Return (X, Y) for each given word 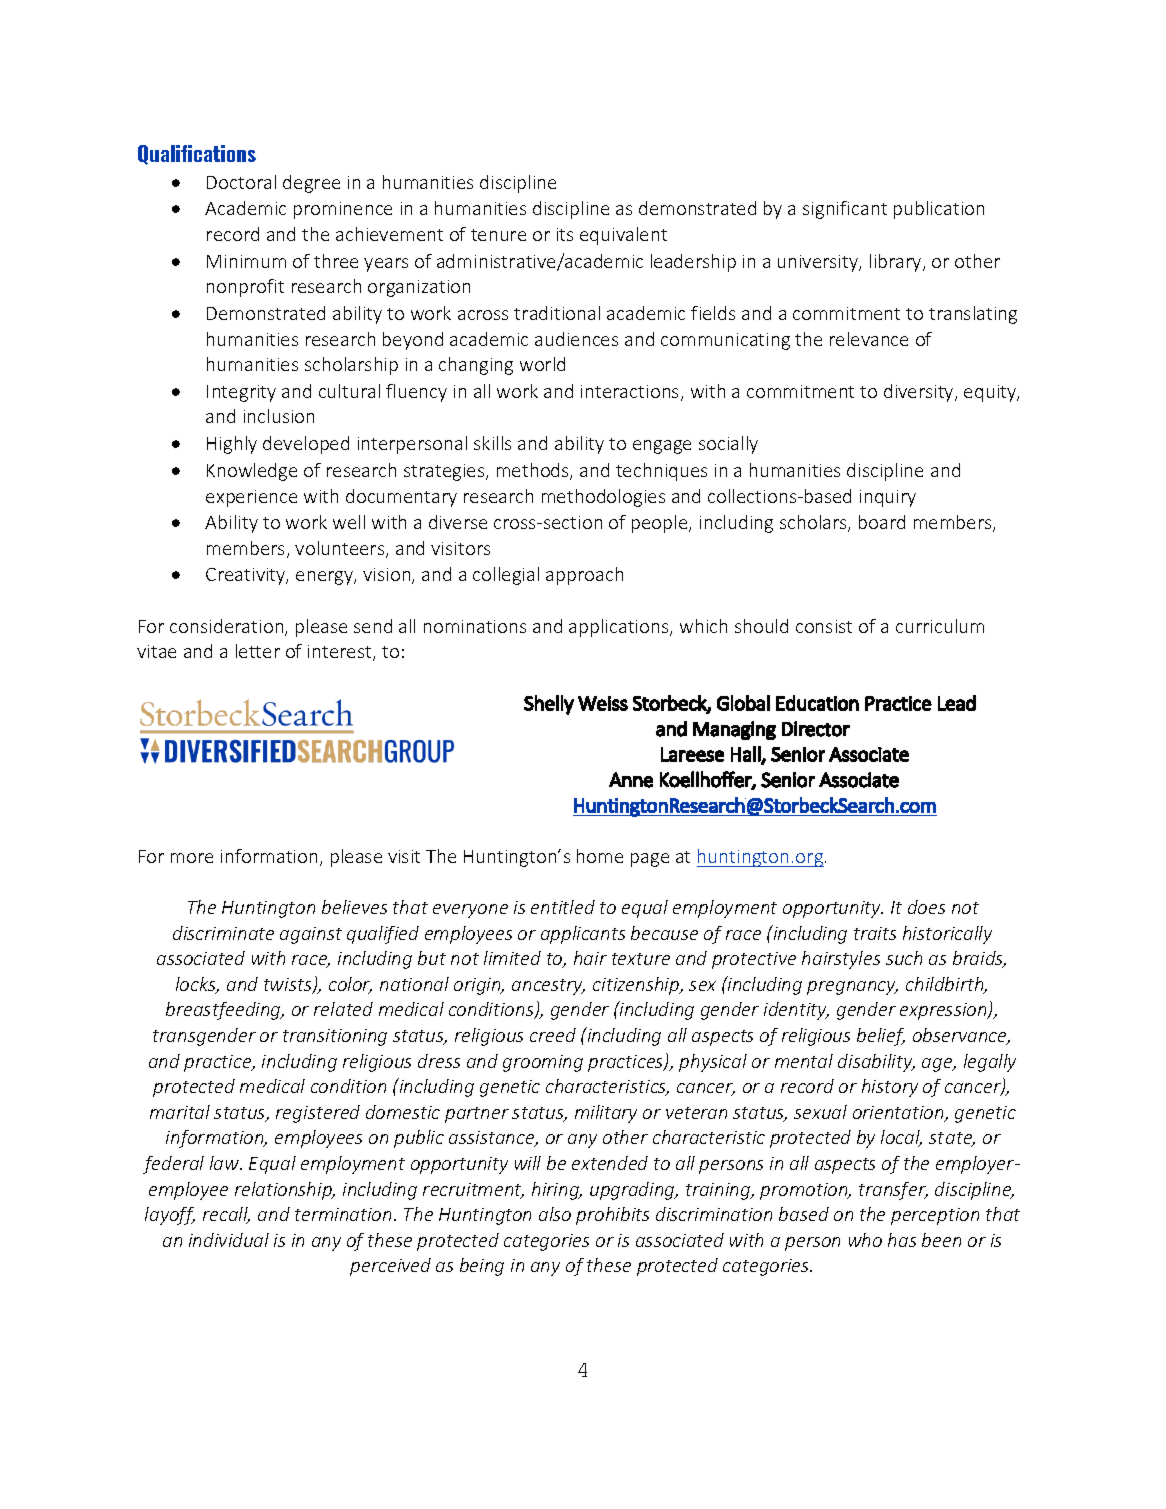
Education (817, 703)
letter (258, 651)
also (555, 1214)
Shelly (549, 705)
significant (845, 210)
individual (229, 1240)
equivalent (623, 236)
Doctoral (241, 182)
